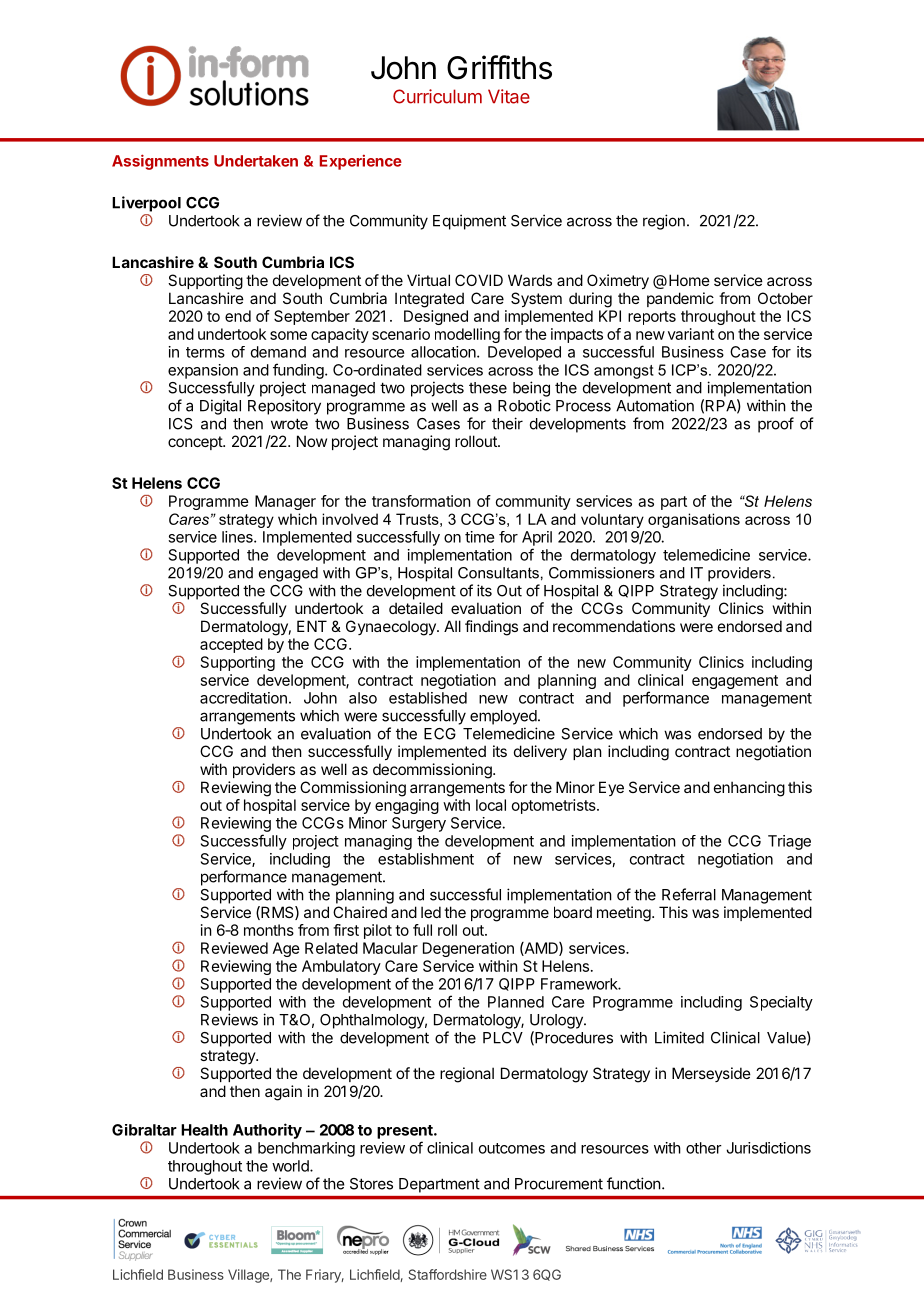  What do you see at coordinates (447, 1274) in the page?
I see `Staffordshire` at bounding box center [447, 1274].
